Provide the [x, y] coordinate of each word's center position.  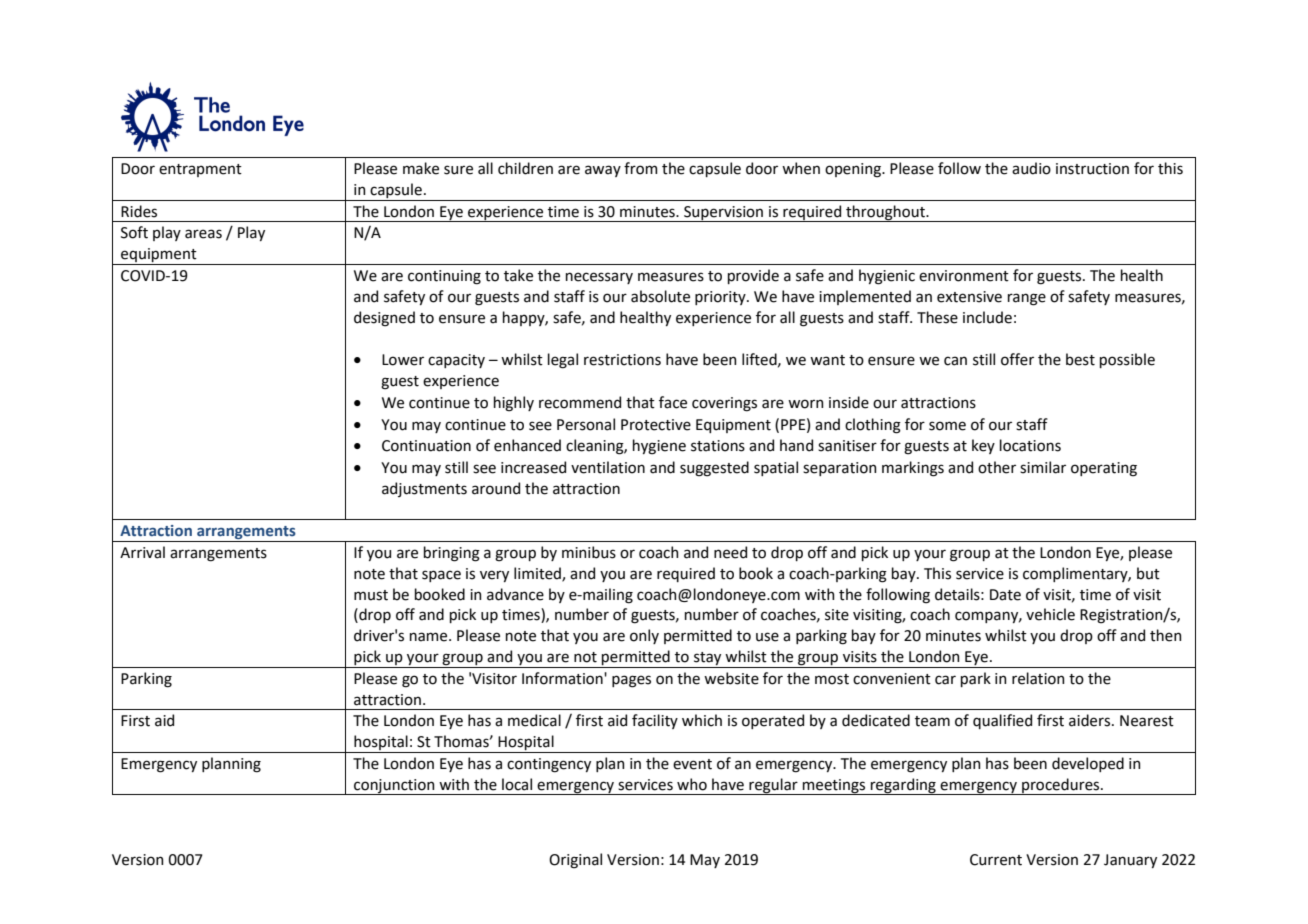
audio [1031, 168]
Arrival [142, 552]
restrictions [622, 360]
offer [1017, 359]
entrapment [200, 170]
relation [1038, 678]
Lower [403, 360]
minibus [589, 552]
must [371, 595]
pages [631, 681]
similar [1043, 467]
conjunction [394, 787]
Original [575, 861]
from [640, 168]
